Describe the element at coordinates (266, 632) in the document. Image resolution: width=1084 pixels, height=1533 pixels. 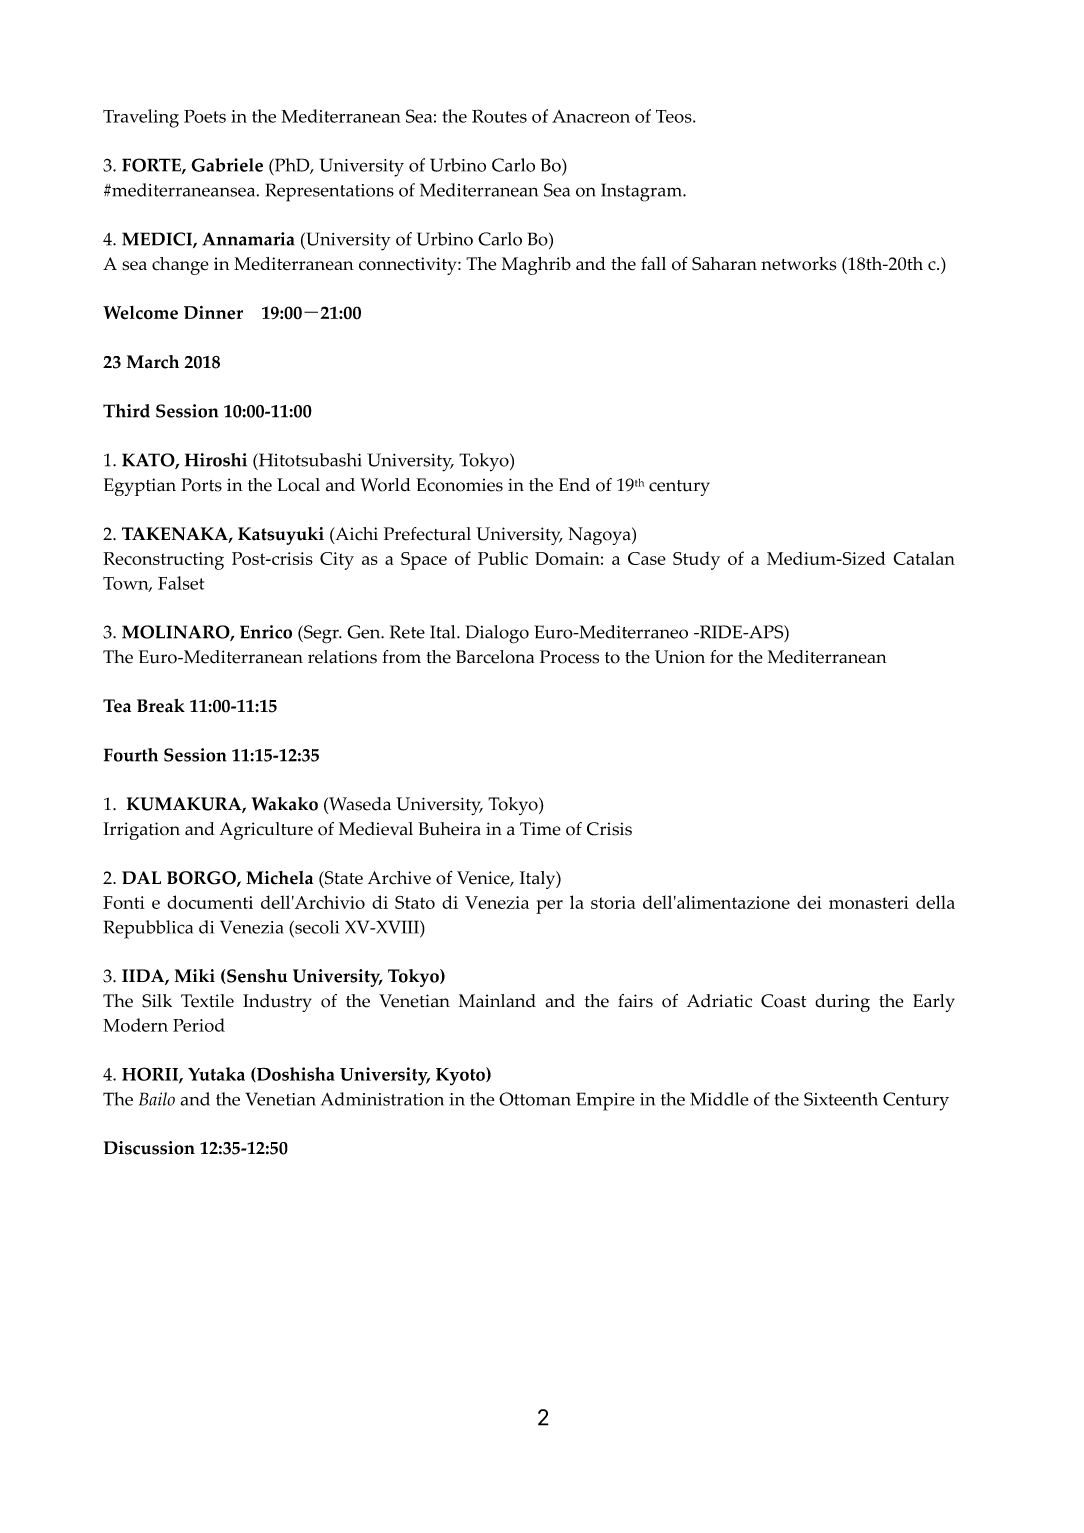
I see `Enrico` at that location.
